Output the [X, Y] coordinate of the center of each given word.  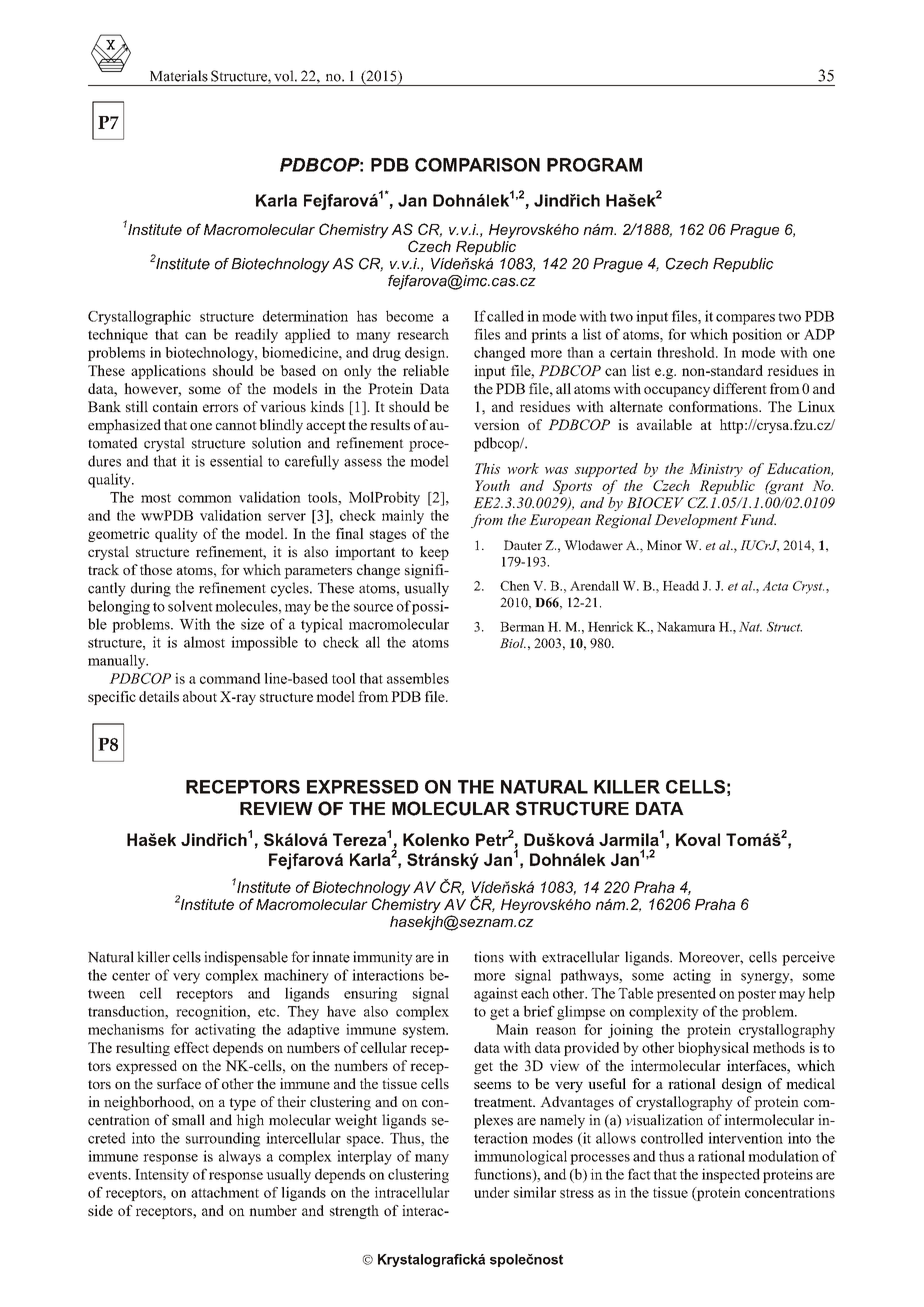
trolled [683, 1138]
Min [701, 468]
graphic [168, 317]
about [200, 696]
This [487, 468]
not [246, 425]
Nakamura [686, 626]
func [487, 1174]
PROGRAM [594, 165]
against [496, 994]
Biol [513, 643]
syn [752, 978]
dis [224, 957]
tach [215, 1192]
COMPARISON [477, 165]
